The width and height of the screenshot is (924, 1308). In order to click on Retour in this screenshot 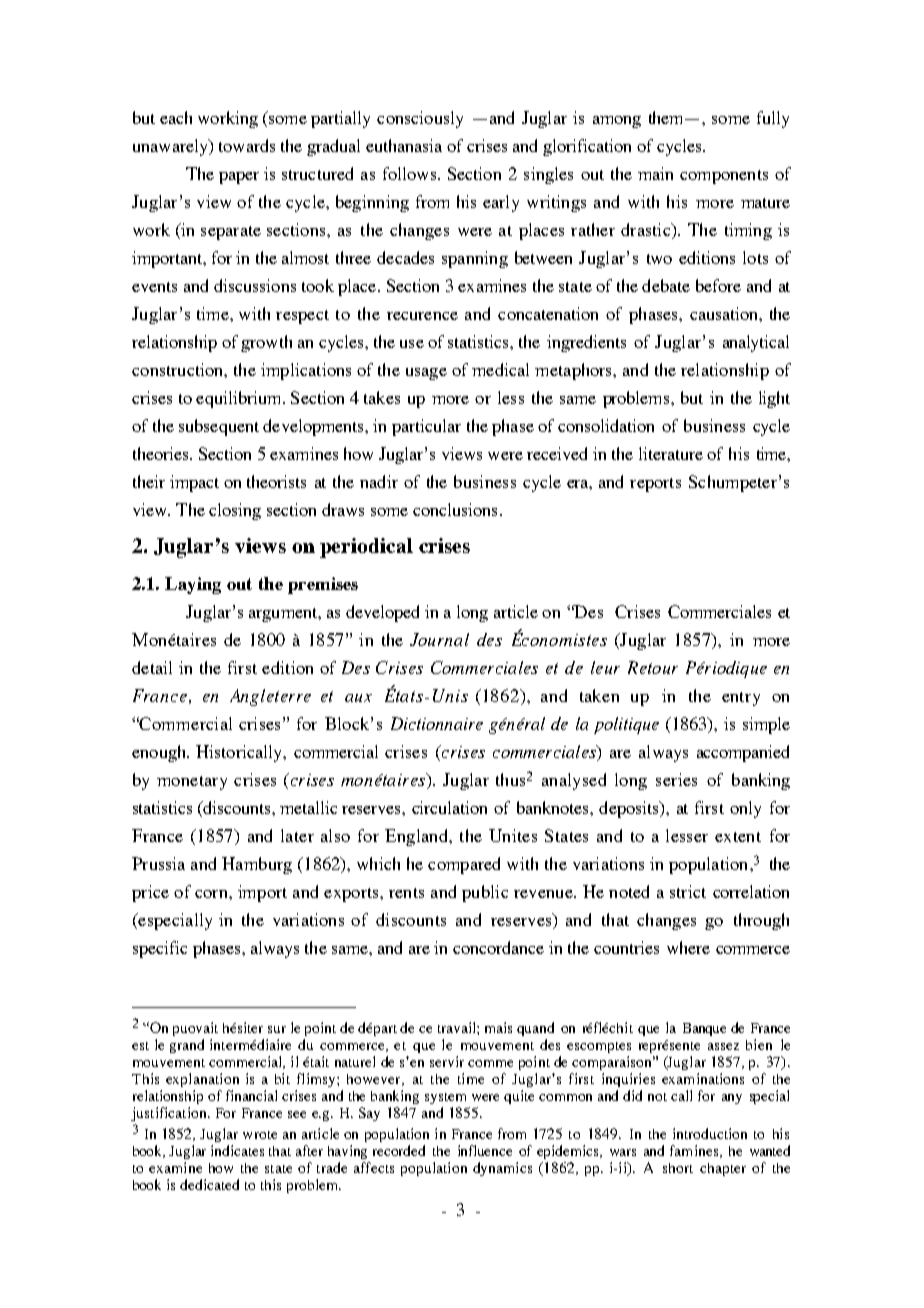, I will do `click(653, 667)`.
